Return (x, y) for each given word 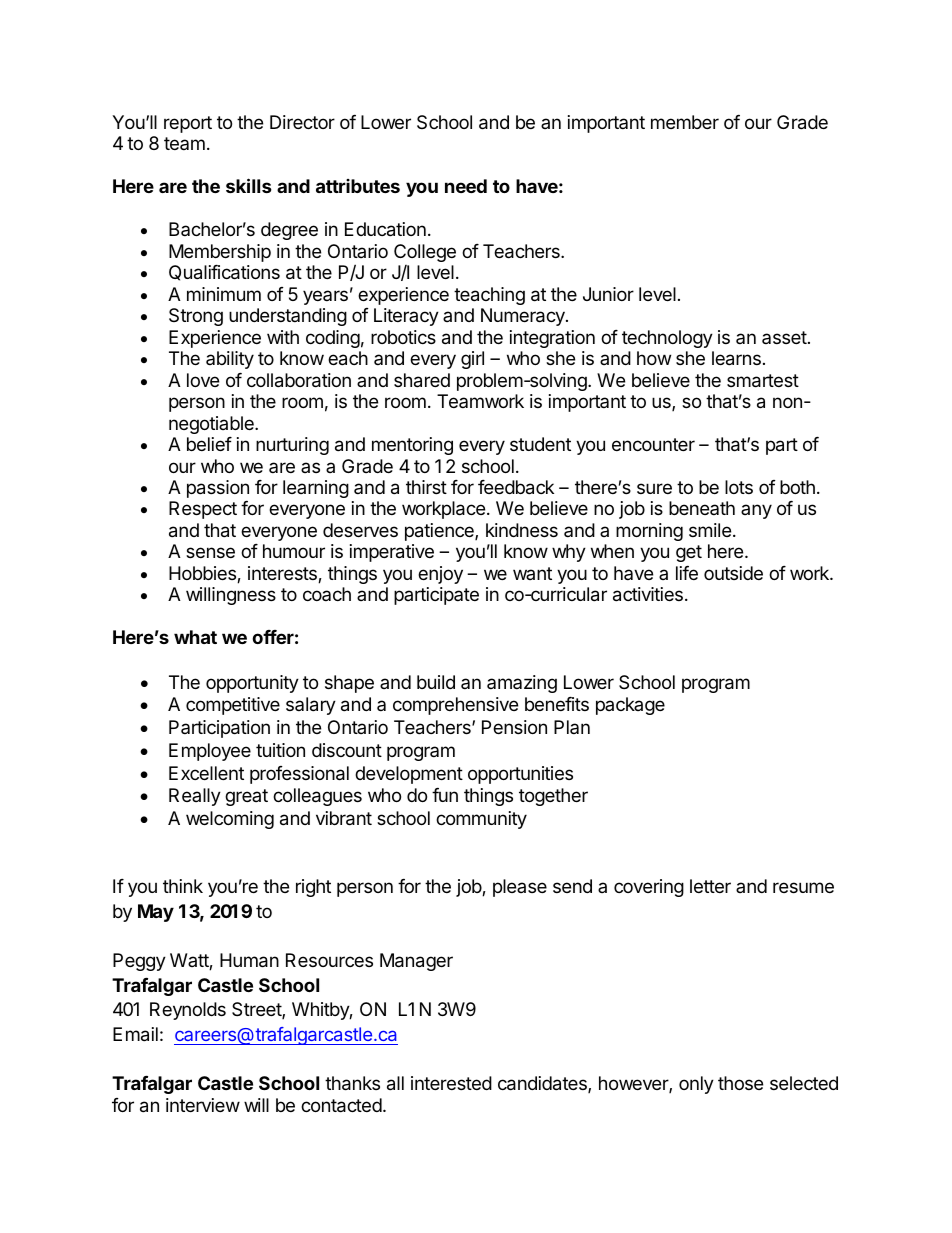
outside (733, 573)
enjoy (440, 575)
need (466, 186)
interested (451, 1083)
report (188, 124)
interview (203, 1105)
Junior (608, 294)
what (195, 637)
